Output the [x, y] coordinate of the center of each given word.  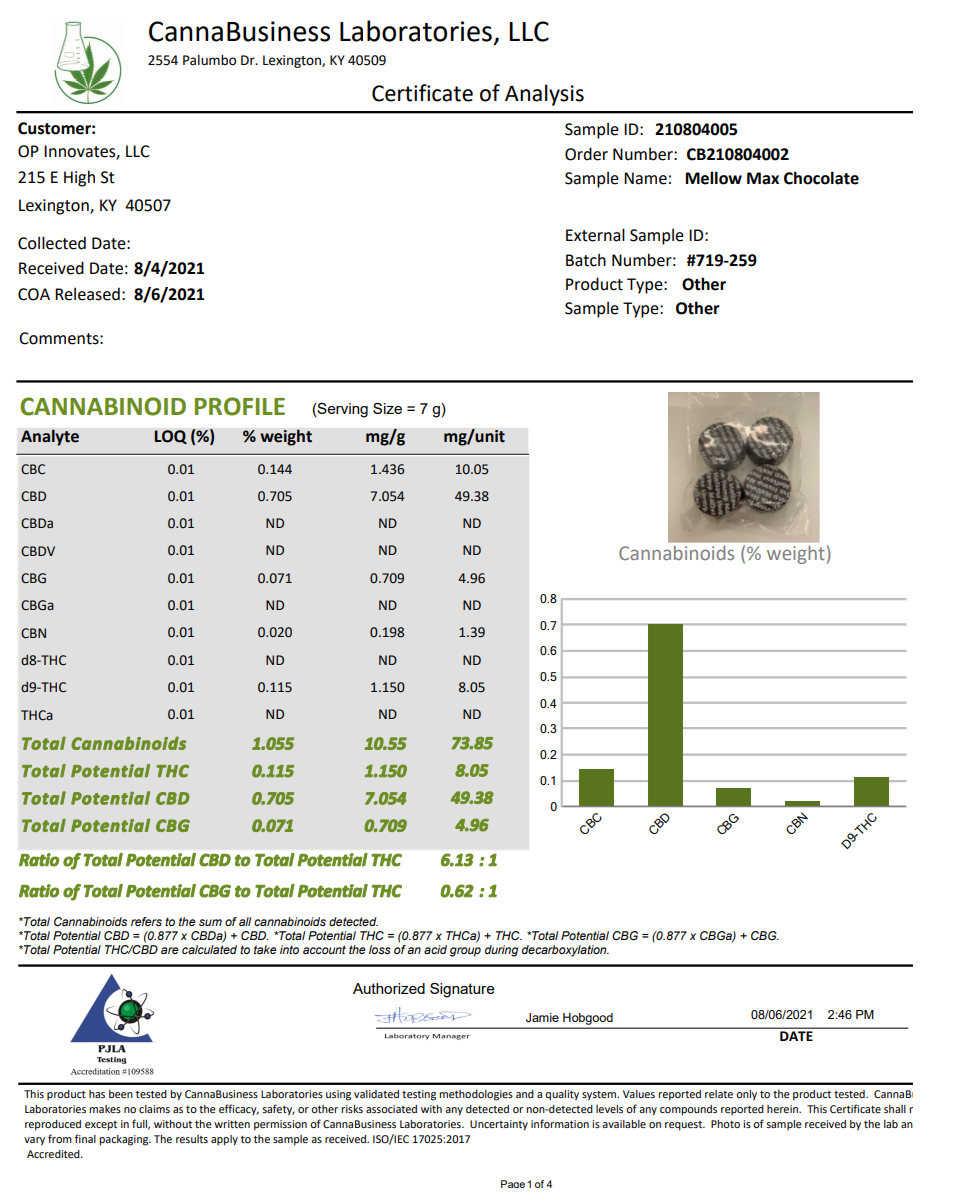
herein [783, 1109]
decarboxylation [565, 951]
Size [387, 408]
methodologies [476, 1095]
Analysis [544, 95]
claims [154, 1109]
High [79, 178]
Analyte [50, 437]
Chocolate [821, 178]
